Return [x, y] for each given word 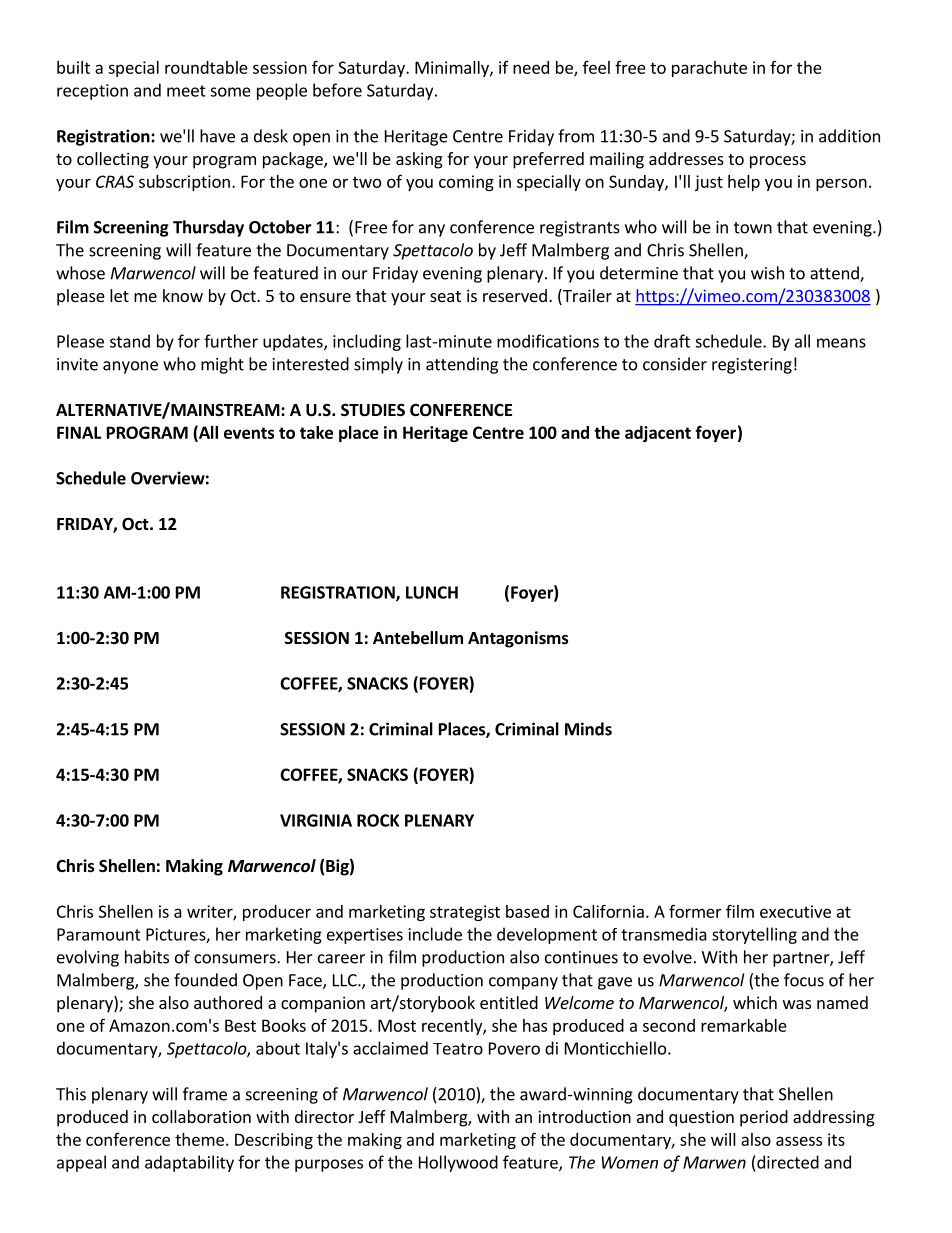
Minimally [453, 69]
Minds [588, 729]
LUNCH [432, 592]
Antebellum [418, 638]
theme [199, 1139]
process [778, 162]
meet [186, 91]
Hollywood [458, 1163]
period [764, 1118]
